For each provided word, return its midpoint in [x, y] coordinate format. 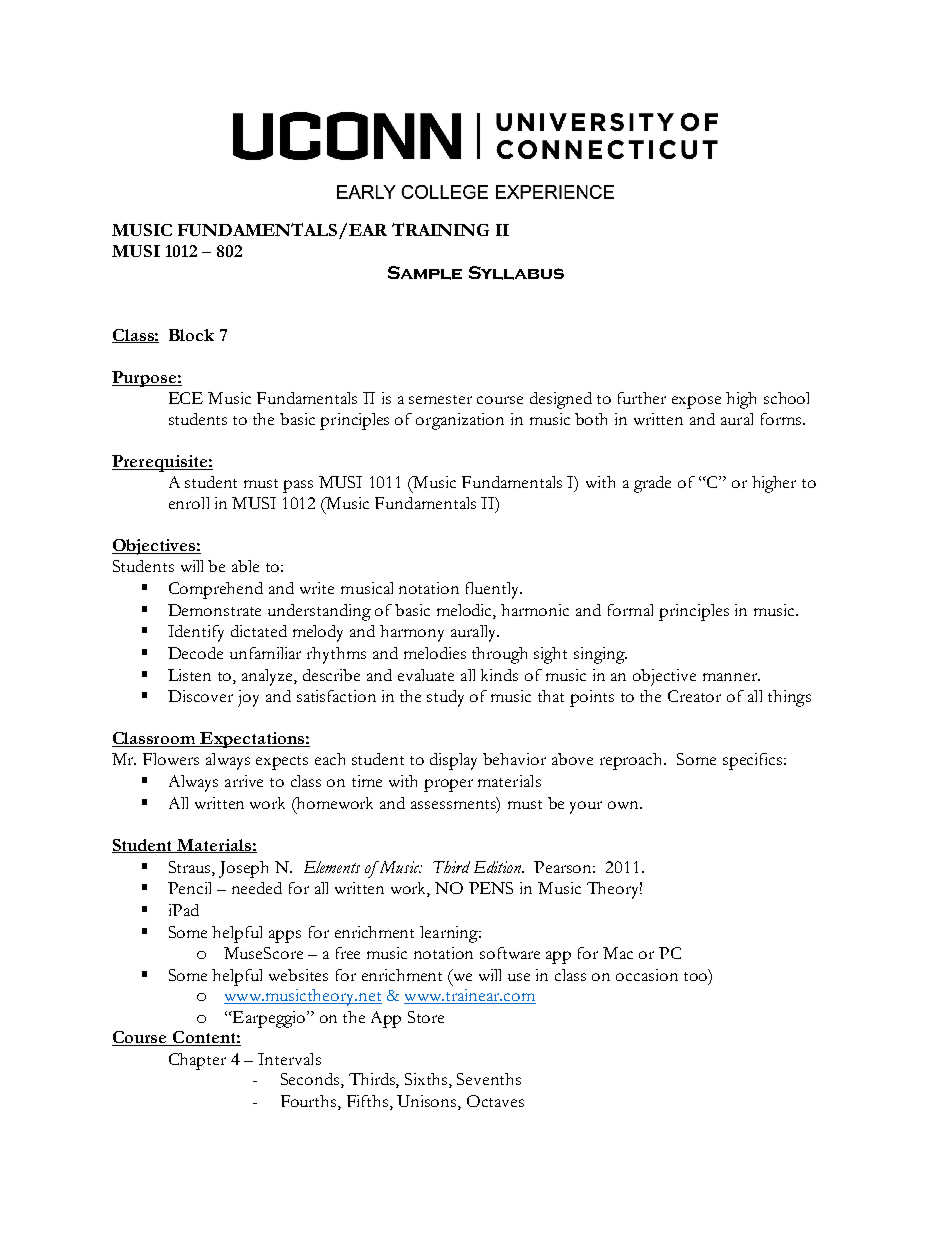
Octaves [495, 1101]
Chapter [197, 1061]
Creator [694, 696]
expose [696, 402]
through [499, 655]
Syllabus [516, 273]
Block [191, 335]
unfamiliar [265, 653]
